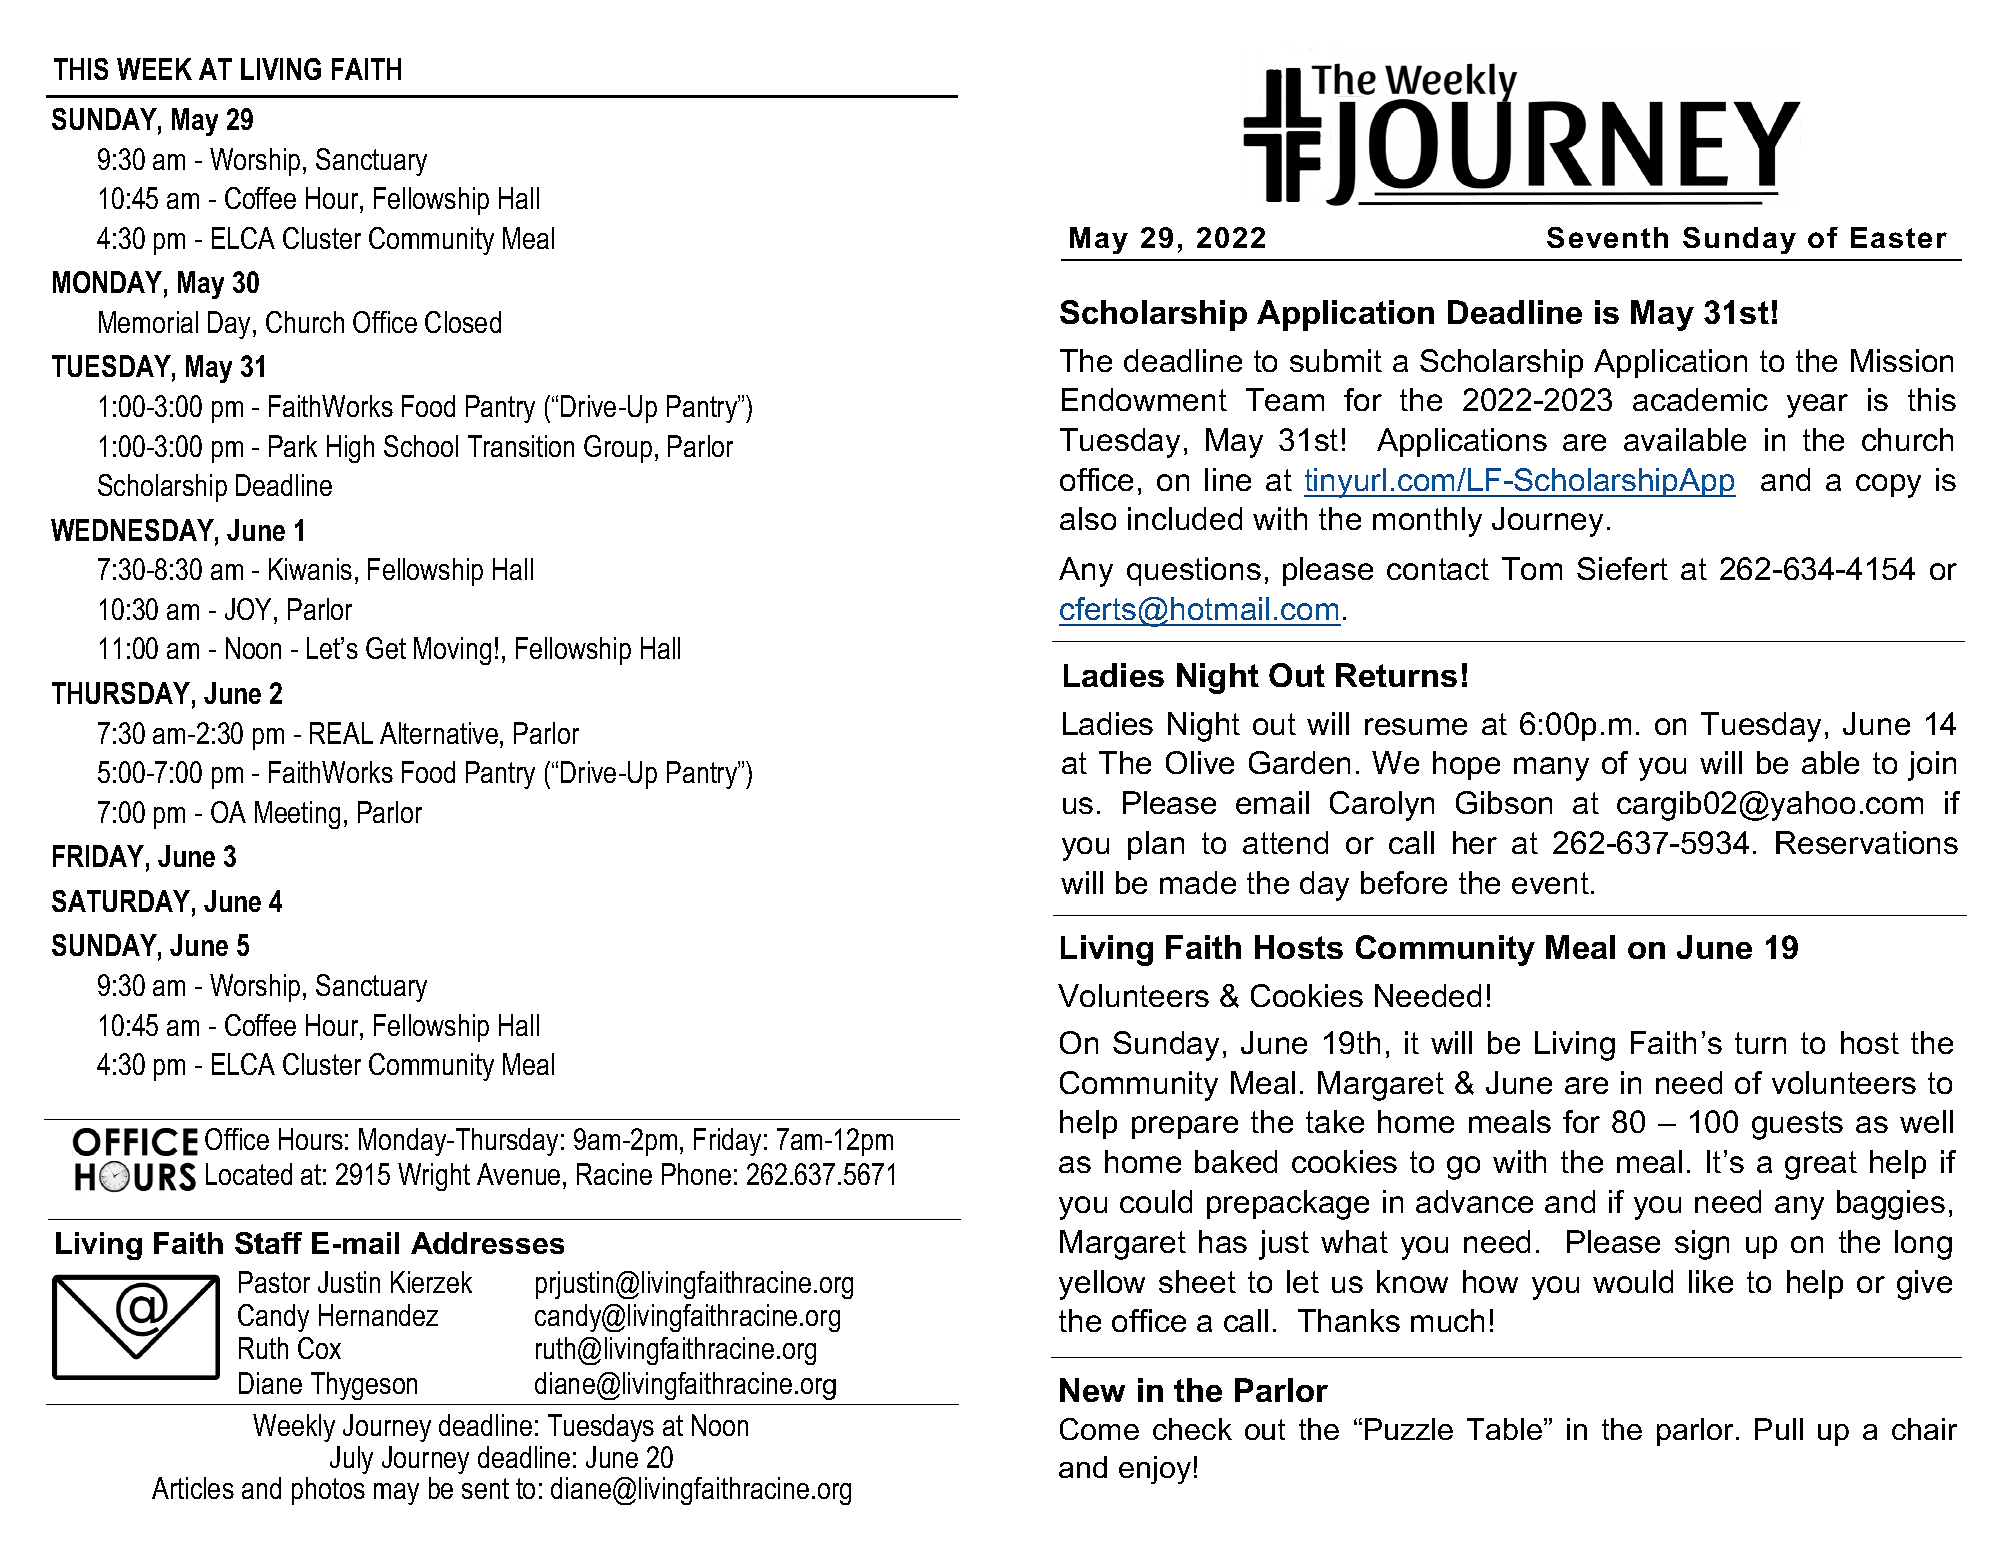  What do you see at coordinates (1867, 842) in the document?
I see `Reservations` at bounding box center [1867, 842].
